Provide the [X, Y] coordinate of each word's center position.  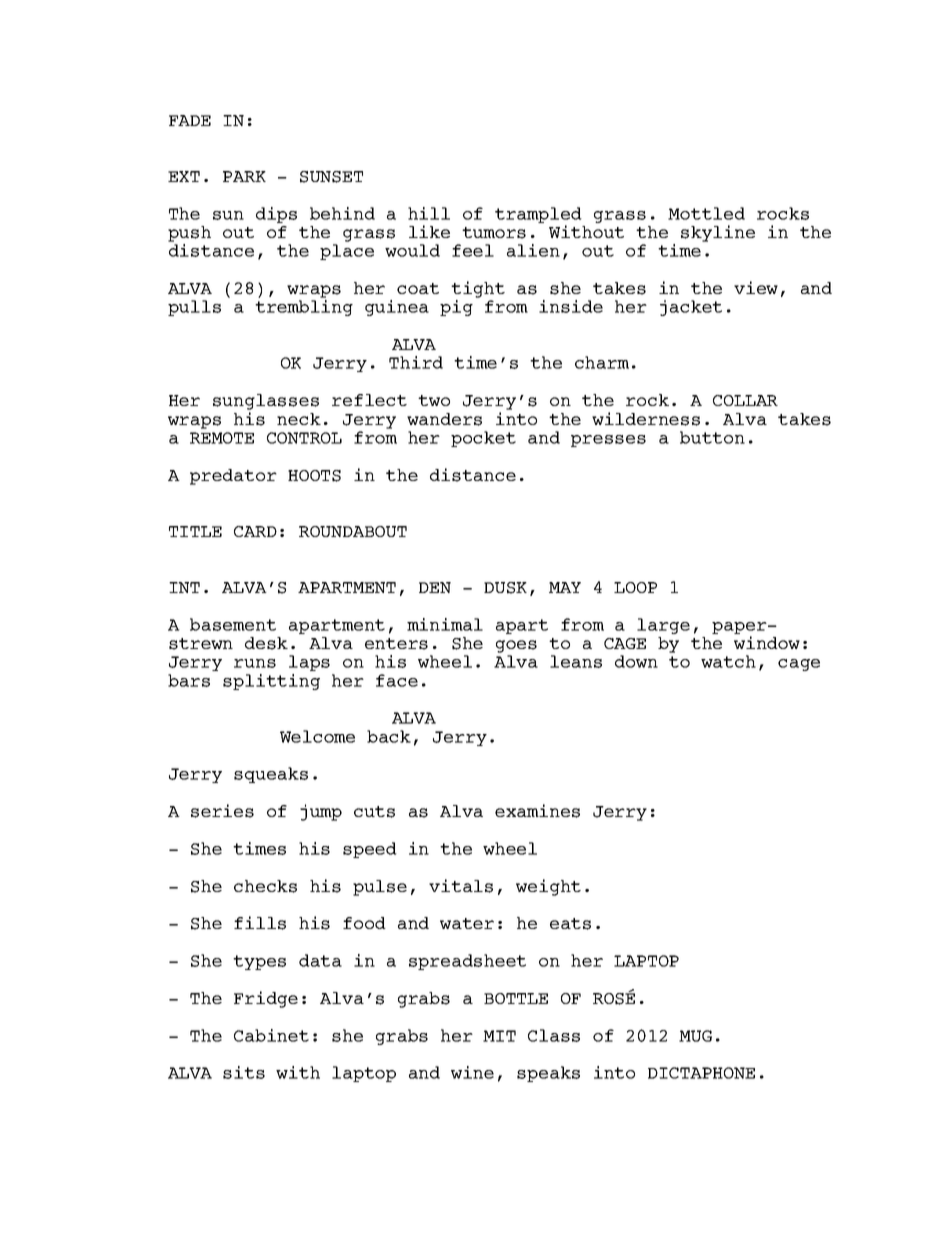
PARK [244, 176]
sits [244, 1072]
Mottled [706, 213]
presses [608, 441]
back [389, 736]
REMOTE [222, 438]
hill [429, 213]
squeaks [271, 775]
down [636, 661]
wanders [444, 419]
